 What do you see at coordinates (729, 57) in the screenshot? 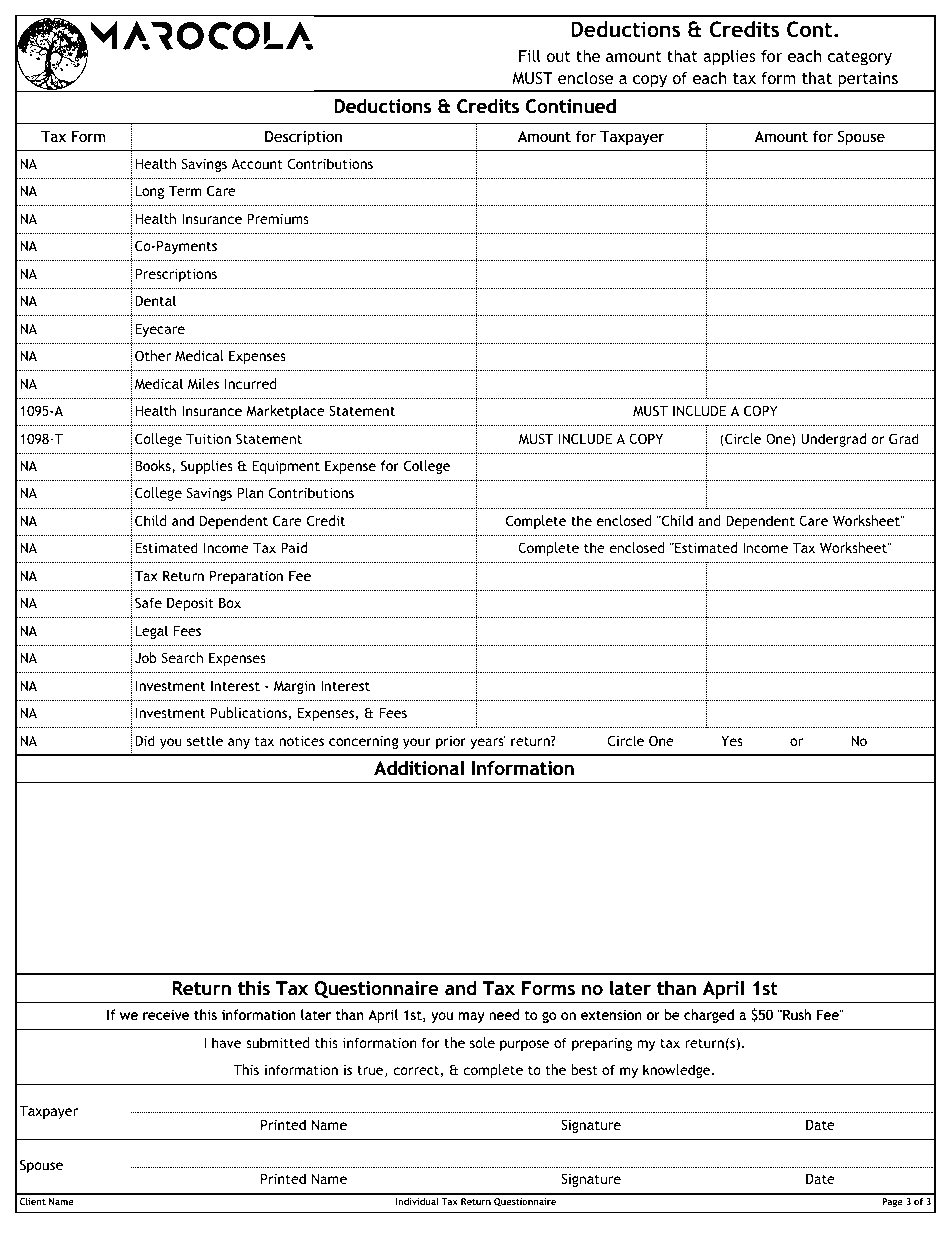
I see `applies` at bounding box center [729, 57].
